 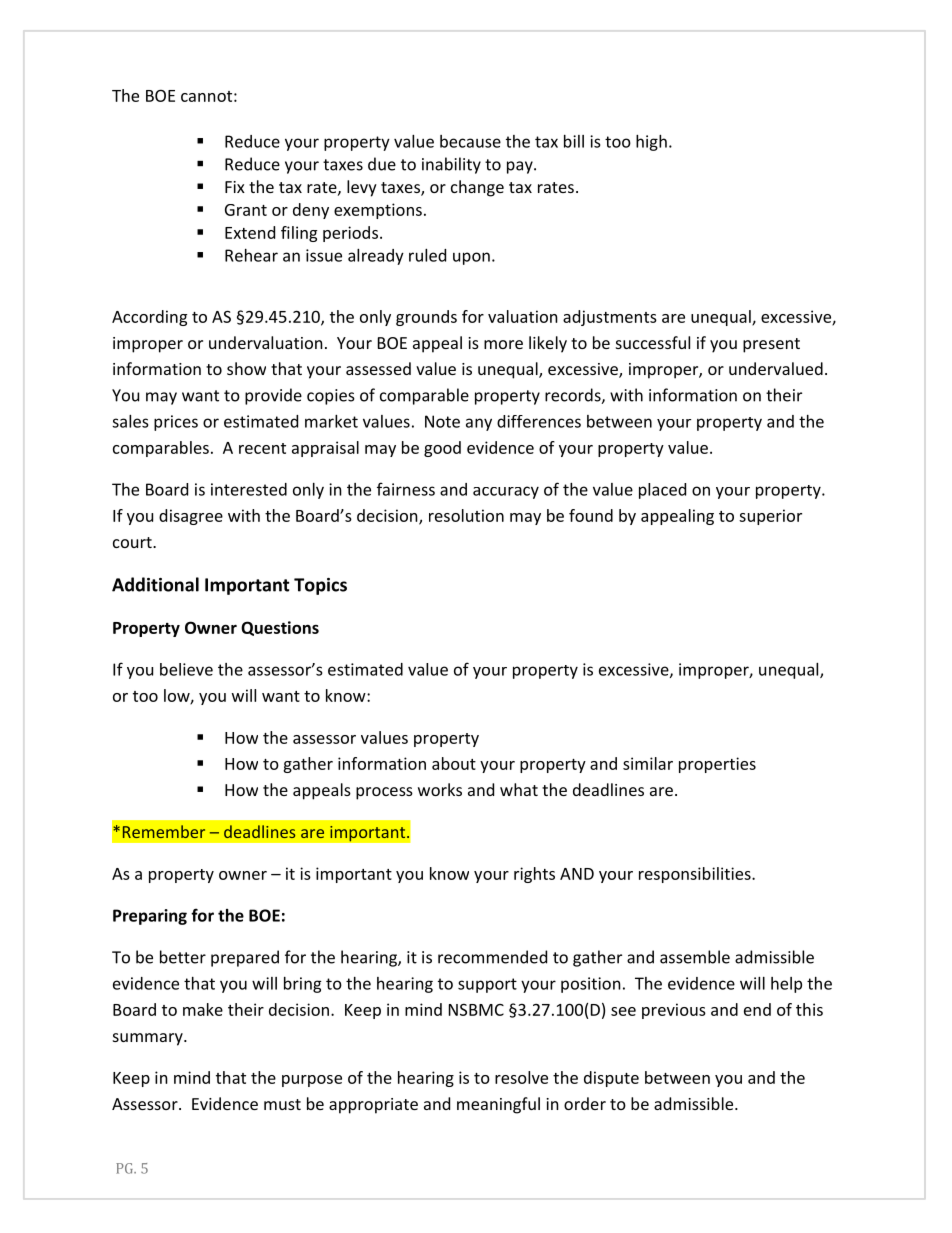 I want to click on interested, so click(x=249, y=489).
